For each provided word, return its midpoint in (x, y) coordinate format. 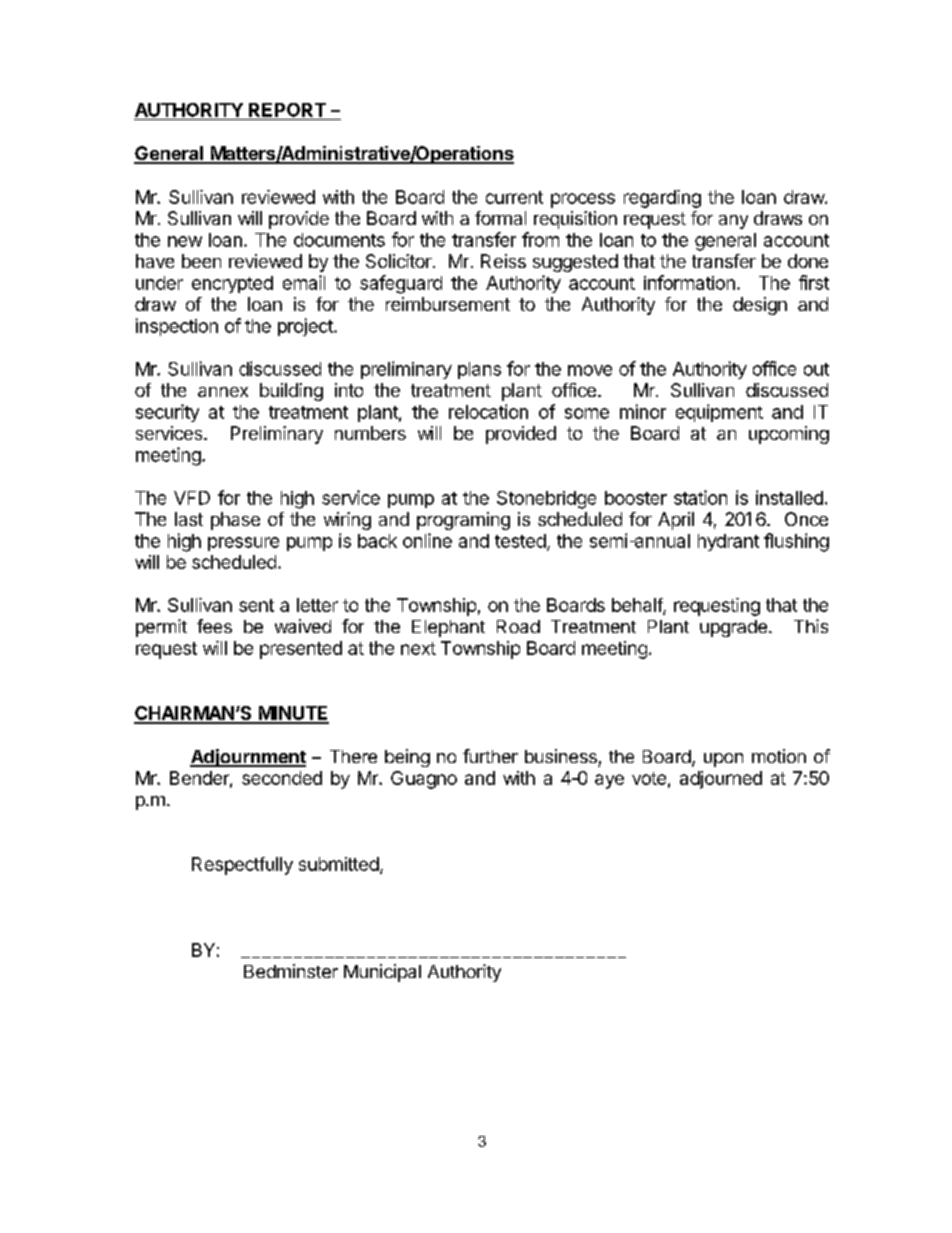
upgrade (733, 628)
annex (223, 392)
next (418, 648)
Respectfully (242, 866)
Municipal (382, 973)
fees (214, 626)
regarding (662, 199)
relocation (488, 411)
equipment (719, 413)
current (514, 197)
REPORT (287, 110)
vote (649, 778)
